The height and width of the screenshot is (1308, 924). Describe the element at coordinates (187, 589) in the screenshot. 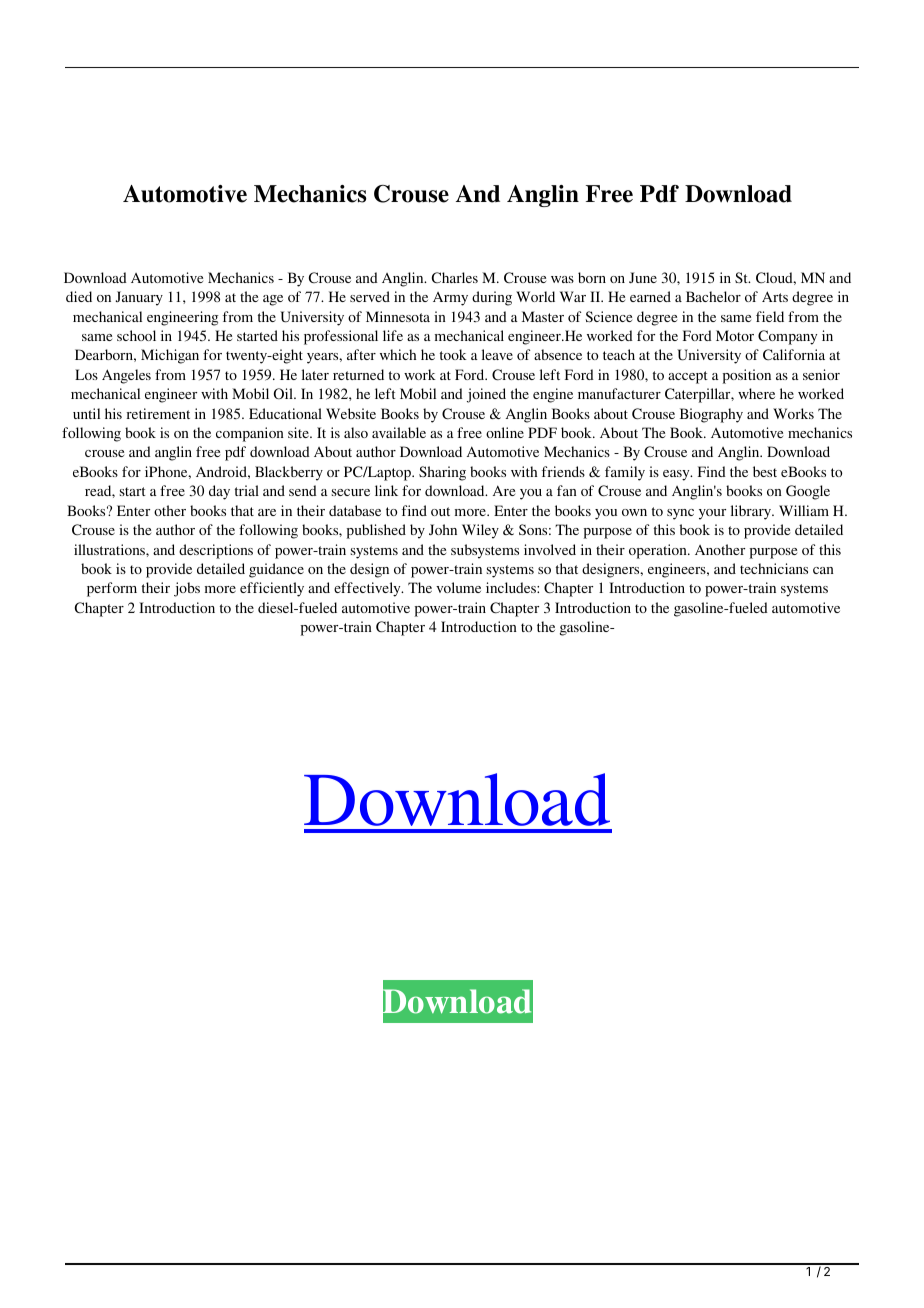

I see `jobs` at that location.
